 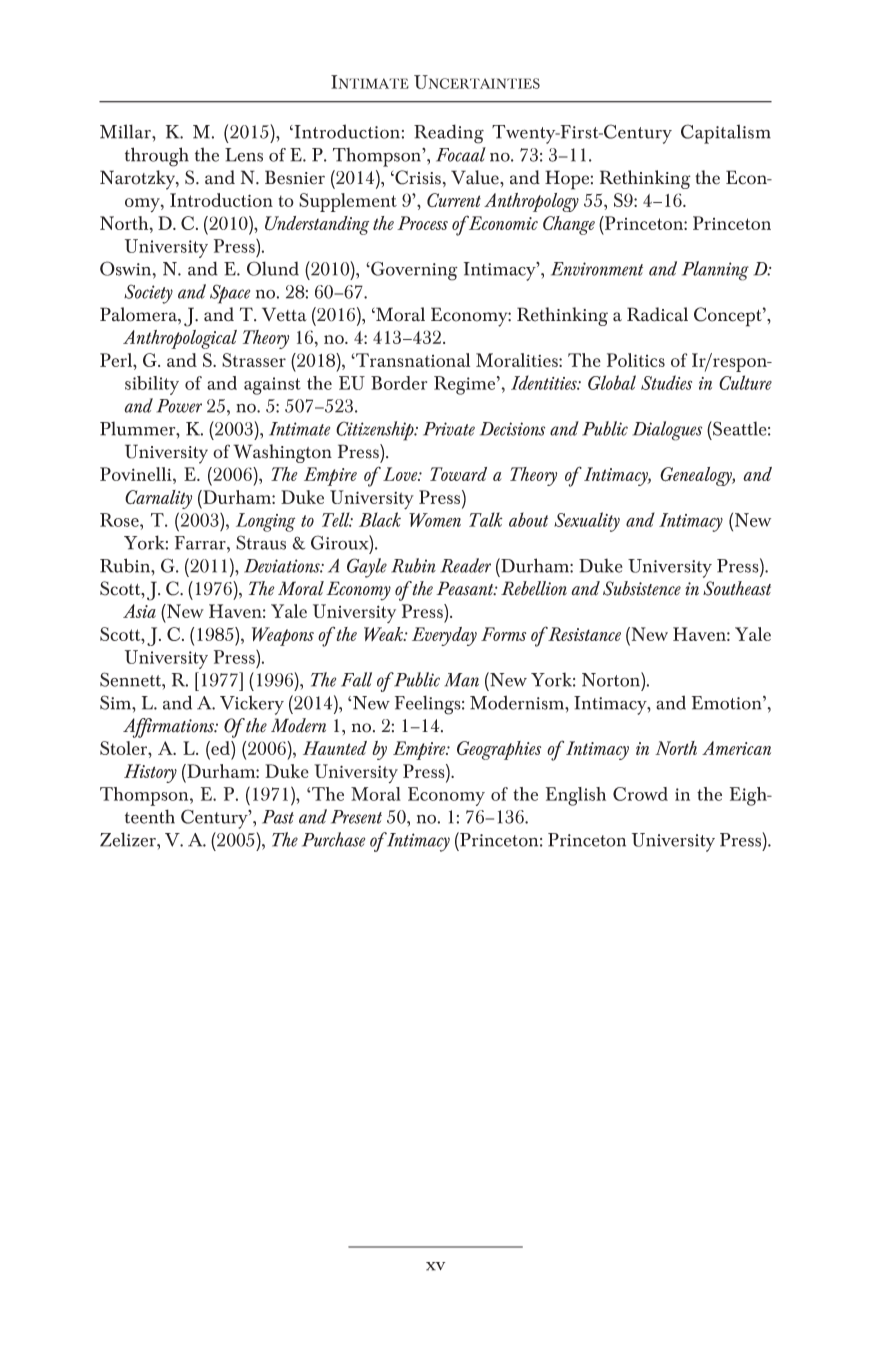 What do you see at coordinates (466, 565) in the screenshot?
I see `Reader` at bounding box center [466, 565].
